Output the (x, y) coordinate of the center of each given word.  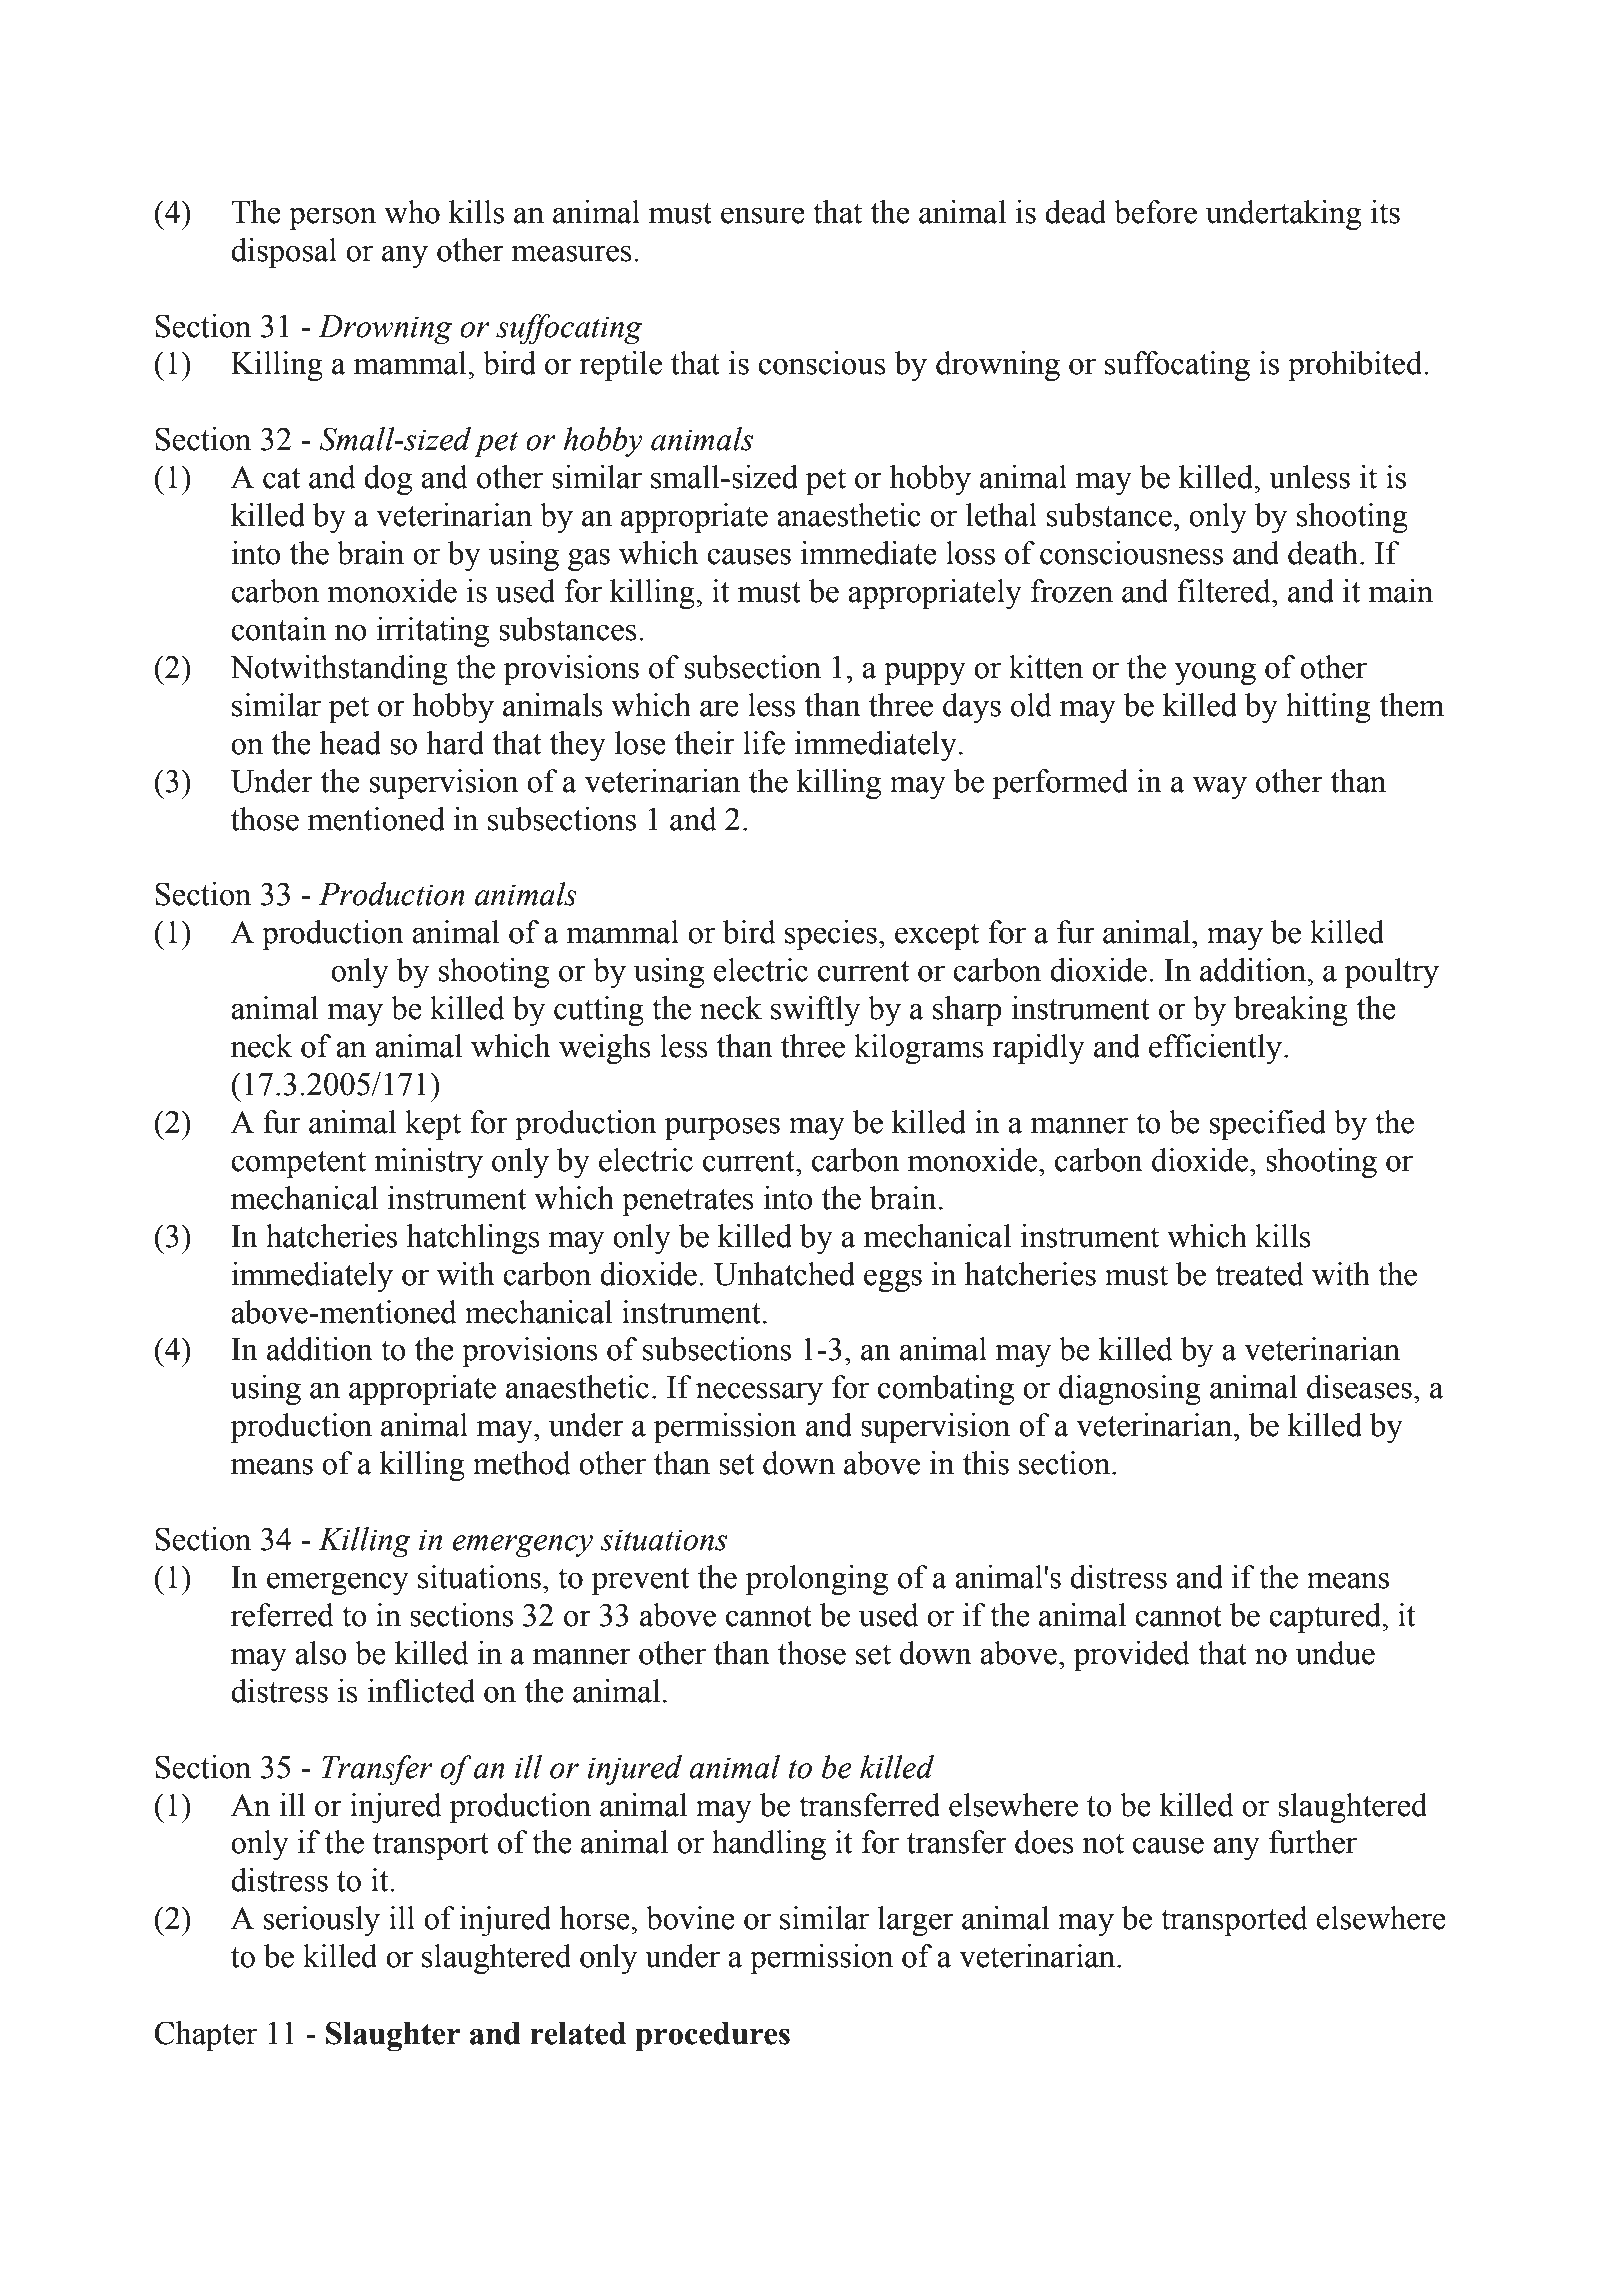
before (1155, 212)
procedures (712, 2036)
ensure (763, 215)
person (332, 218)
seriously (322, 1921)
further (1313, 1842)
